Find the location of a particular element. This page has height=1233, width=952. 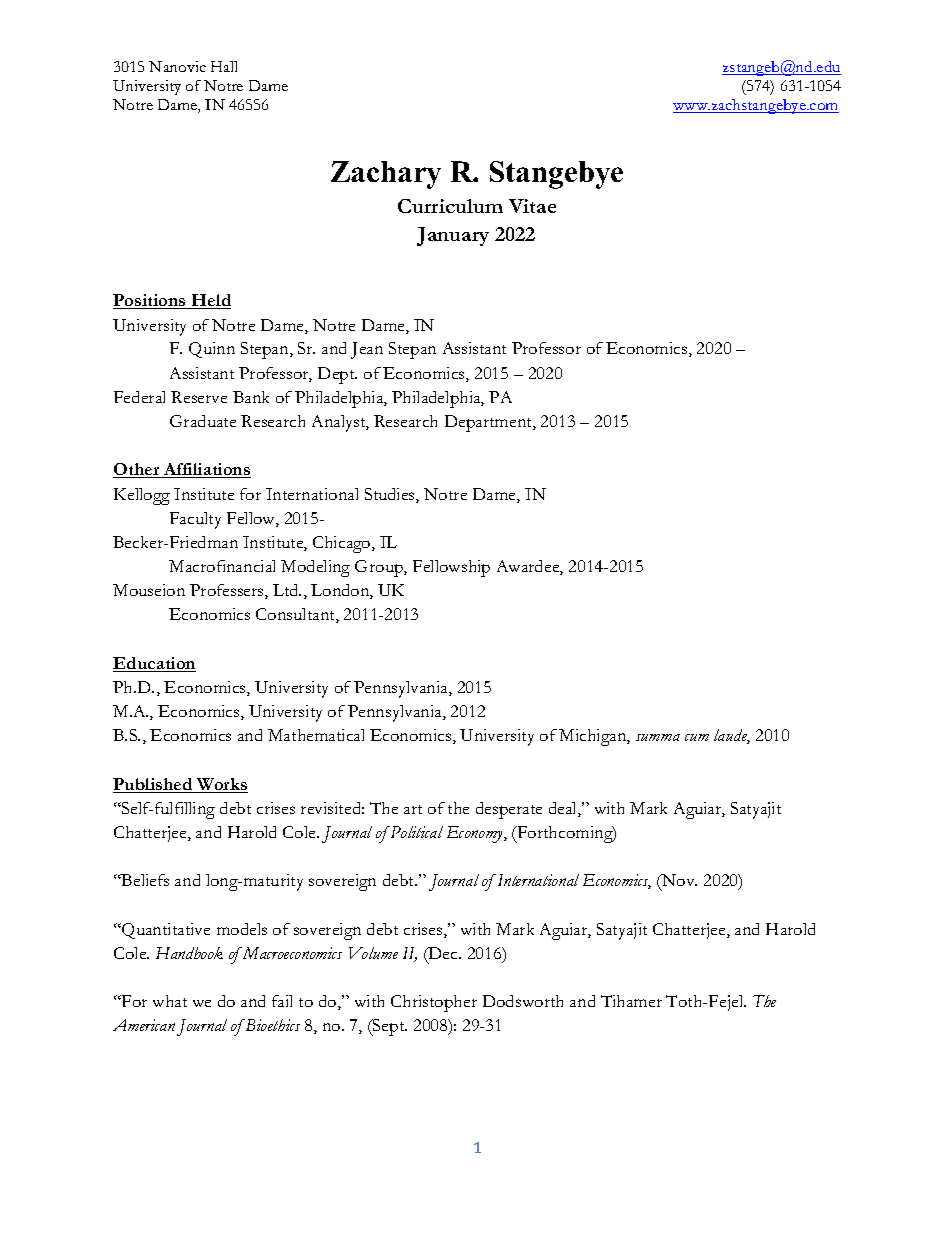

Zachary is located at coordinates (386, 175).
